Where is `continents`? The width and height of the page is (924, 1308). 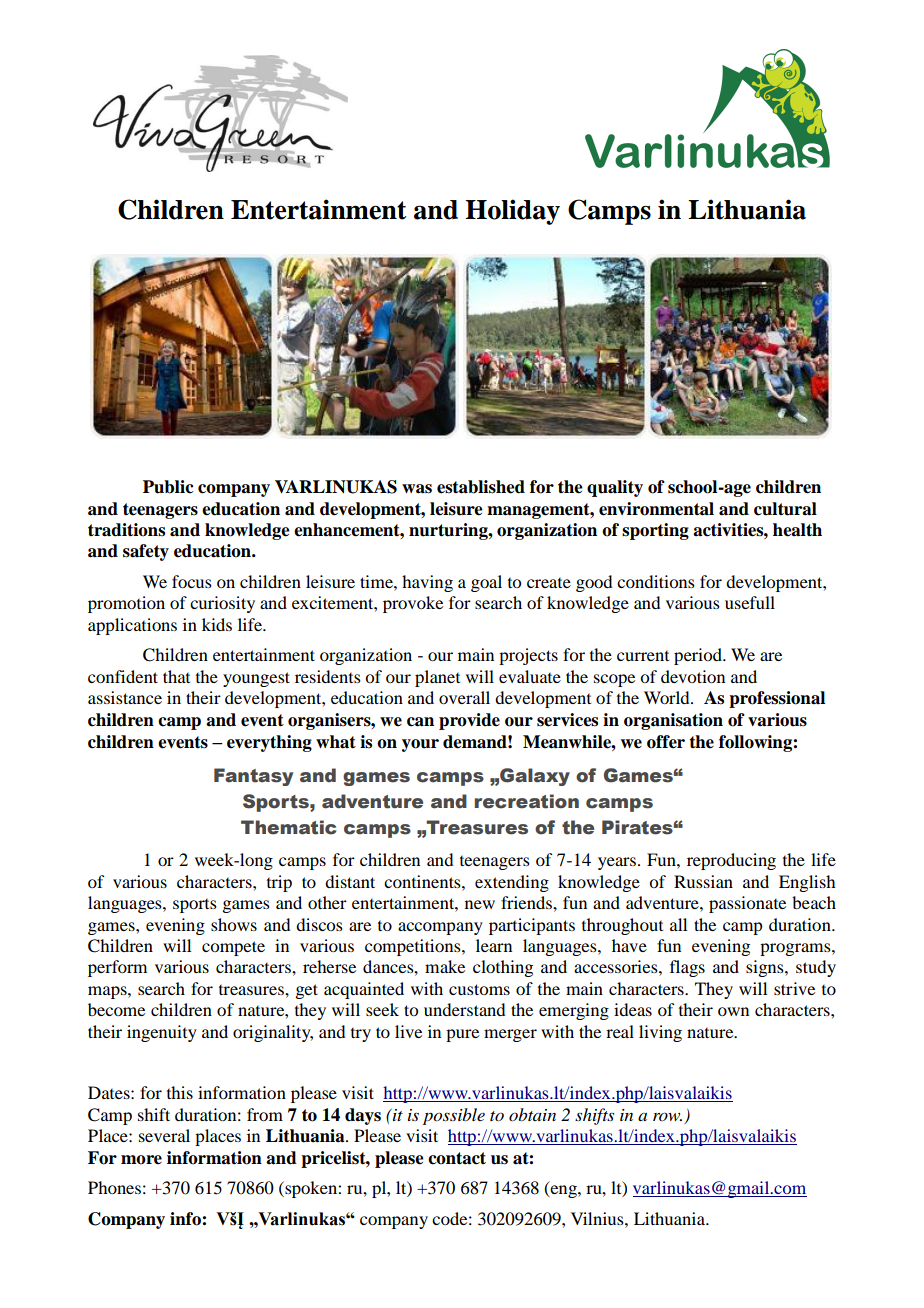
continents is located at coordinates (423, 881).
